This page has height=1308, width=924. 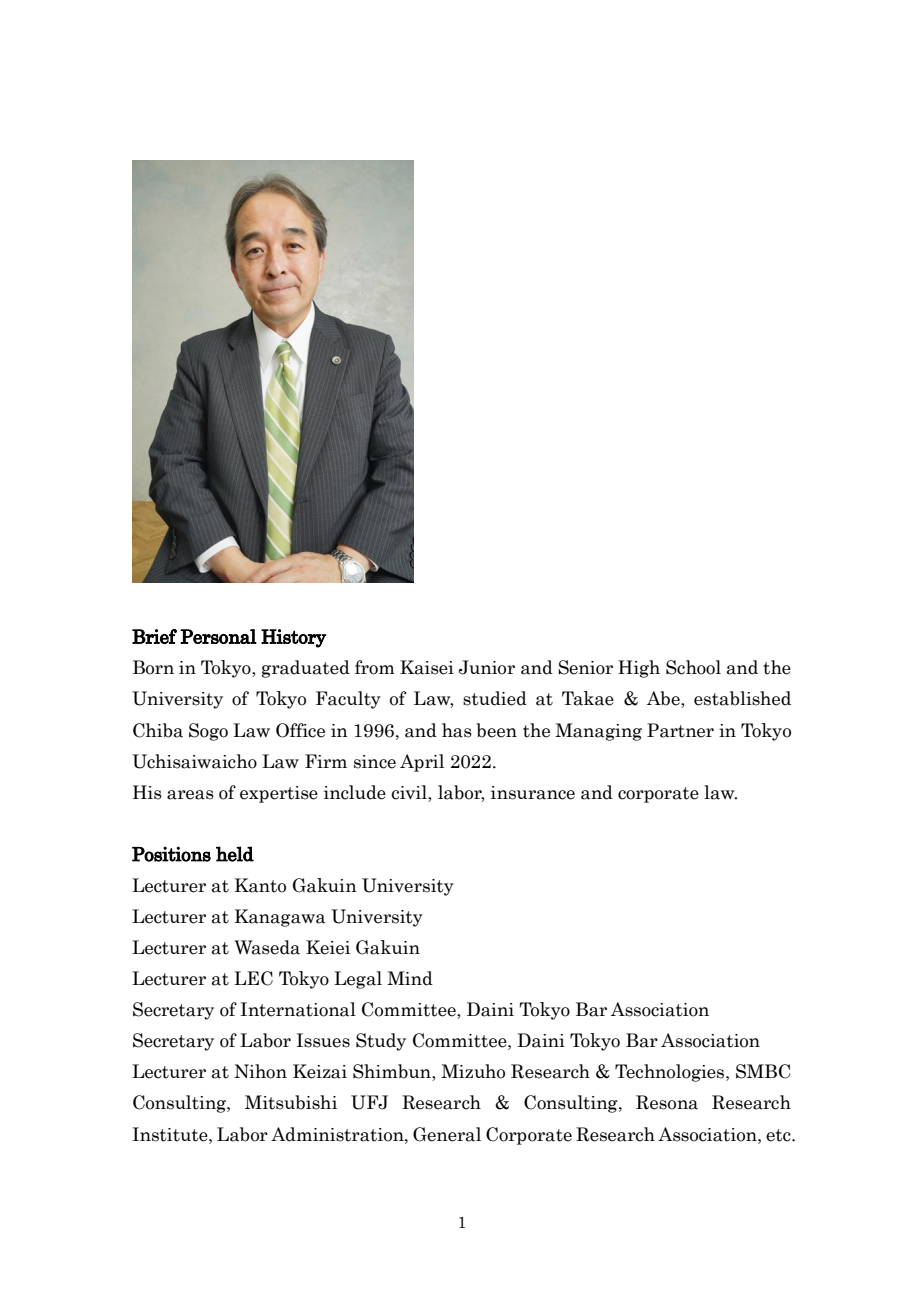 I want to click on Personal, so click(x=218, y=636).
